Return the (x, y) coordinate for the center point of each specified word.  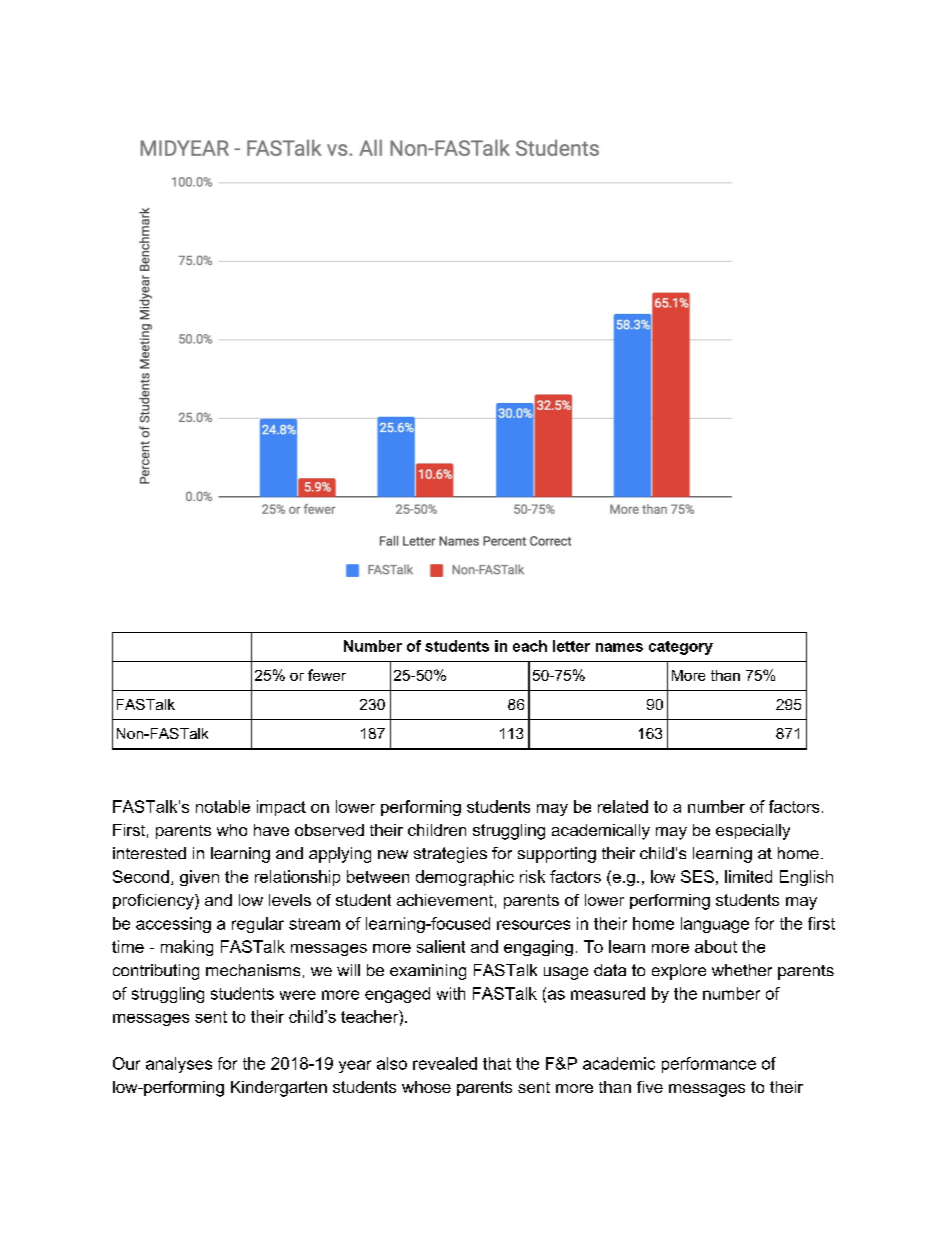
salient (441, 946)
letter (571, 646)
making (187, 948)
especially (753, 832)
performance (709, 1065)
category (681, 648)
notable (223, 806)
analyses (179, 1065)
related (623, 806)
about (716, 946)
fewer (327, 675)
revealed (445, 1063)
